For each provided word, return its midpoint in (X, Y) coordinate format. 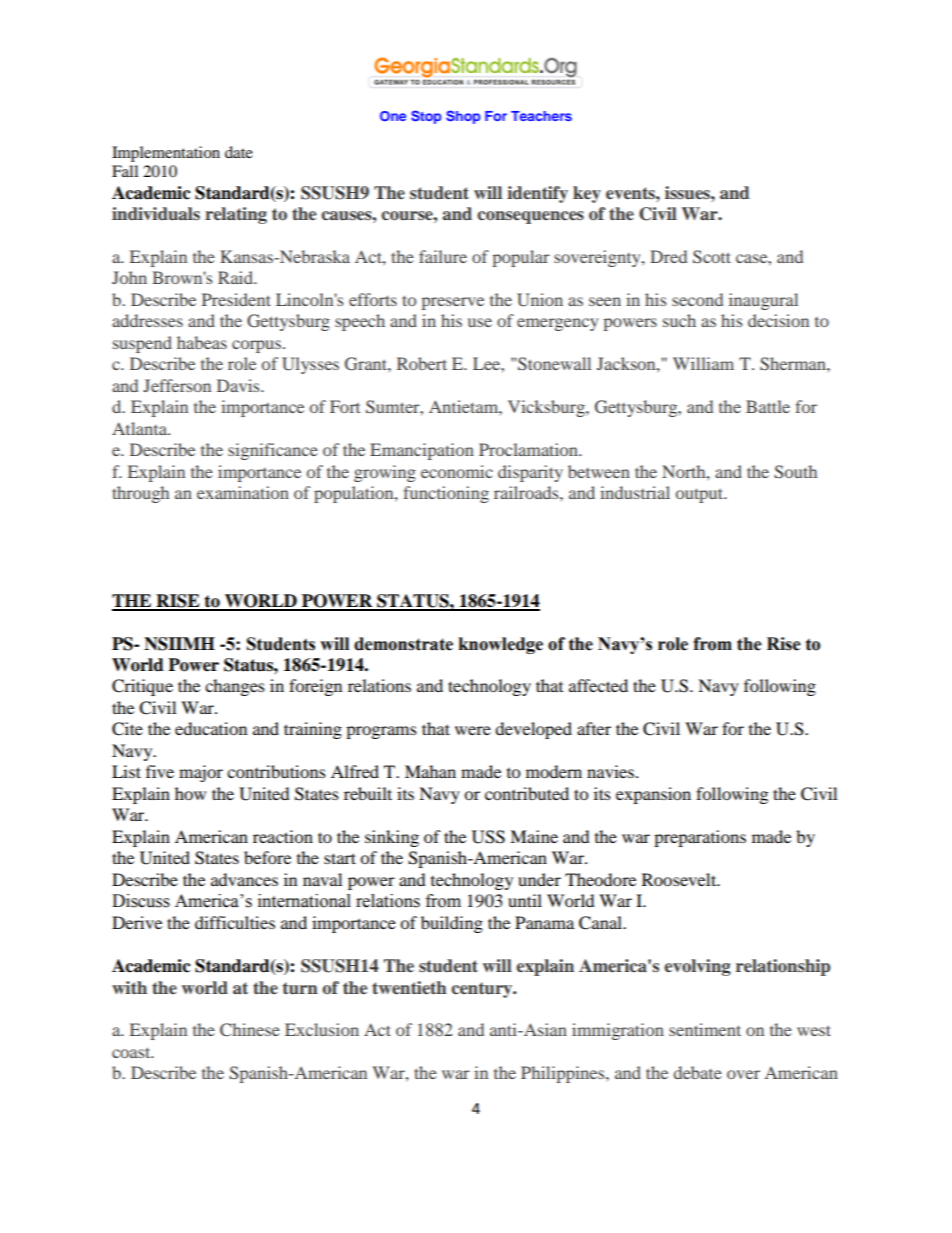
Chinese (250, 1030)
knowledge (501, 645)
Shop (463, 117)
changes (235, 687)
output (701, 495)
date (239, 152)
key (587, 194)
